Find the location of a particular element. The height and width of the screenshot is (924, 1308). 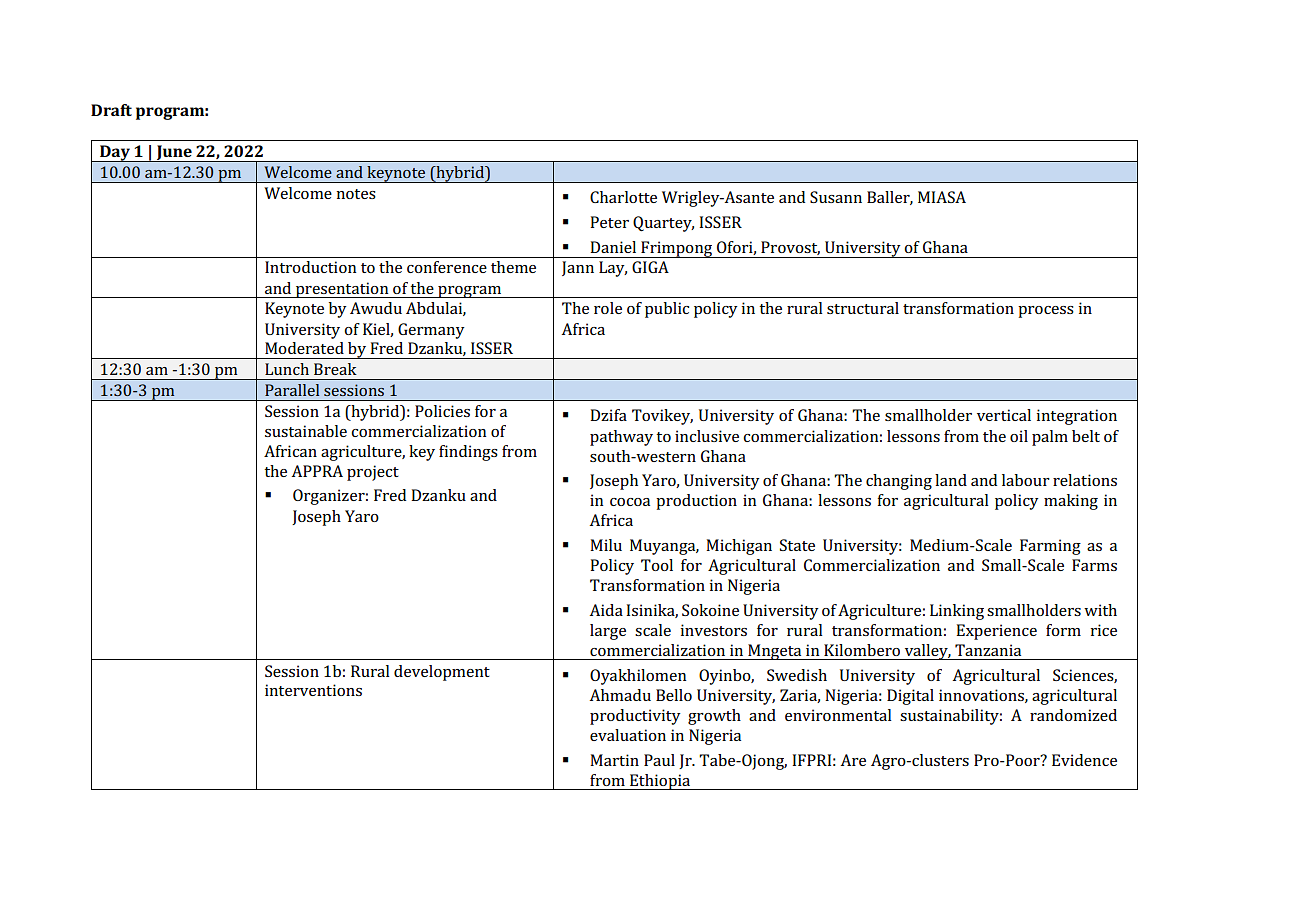

sustainable is located at coordinates (306, 431).
